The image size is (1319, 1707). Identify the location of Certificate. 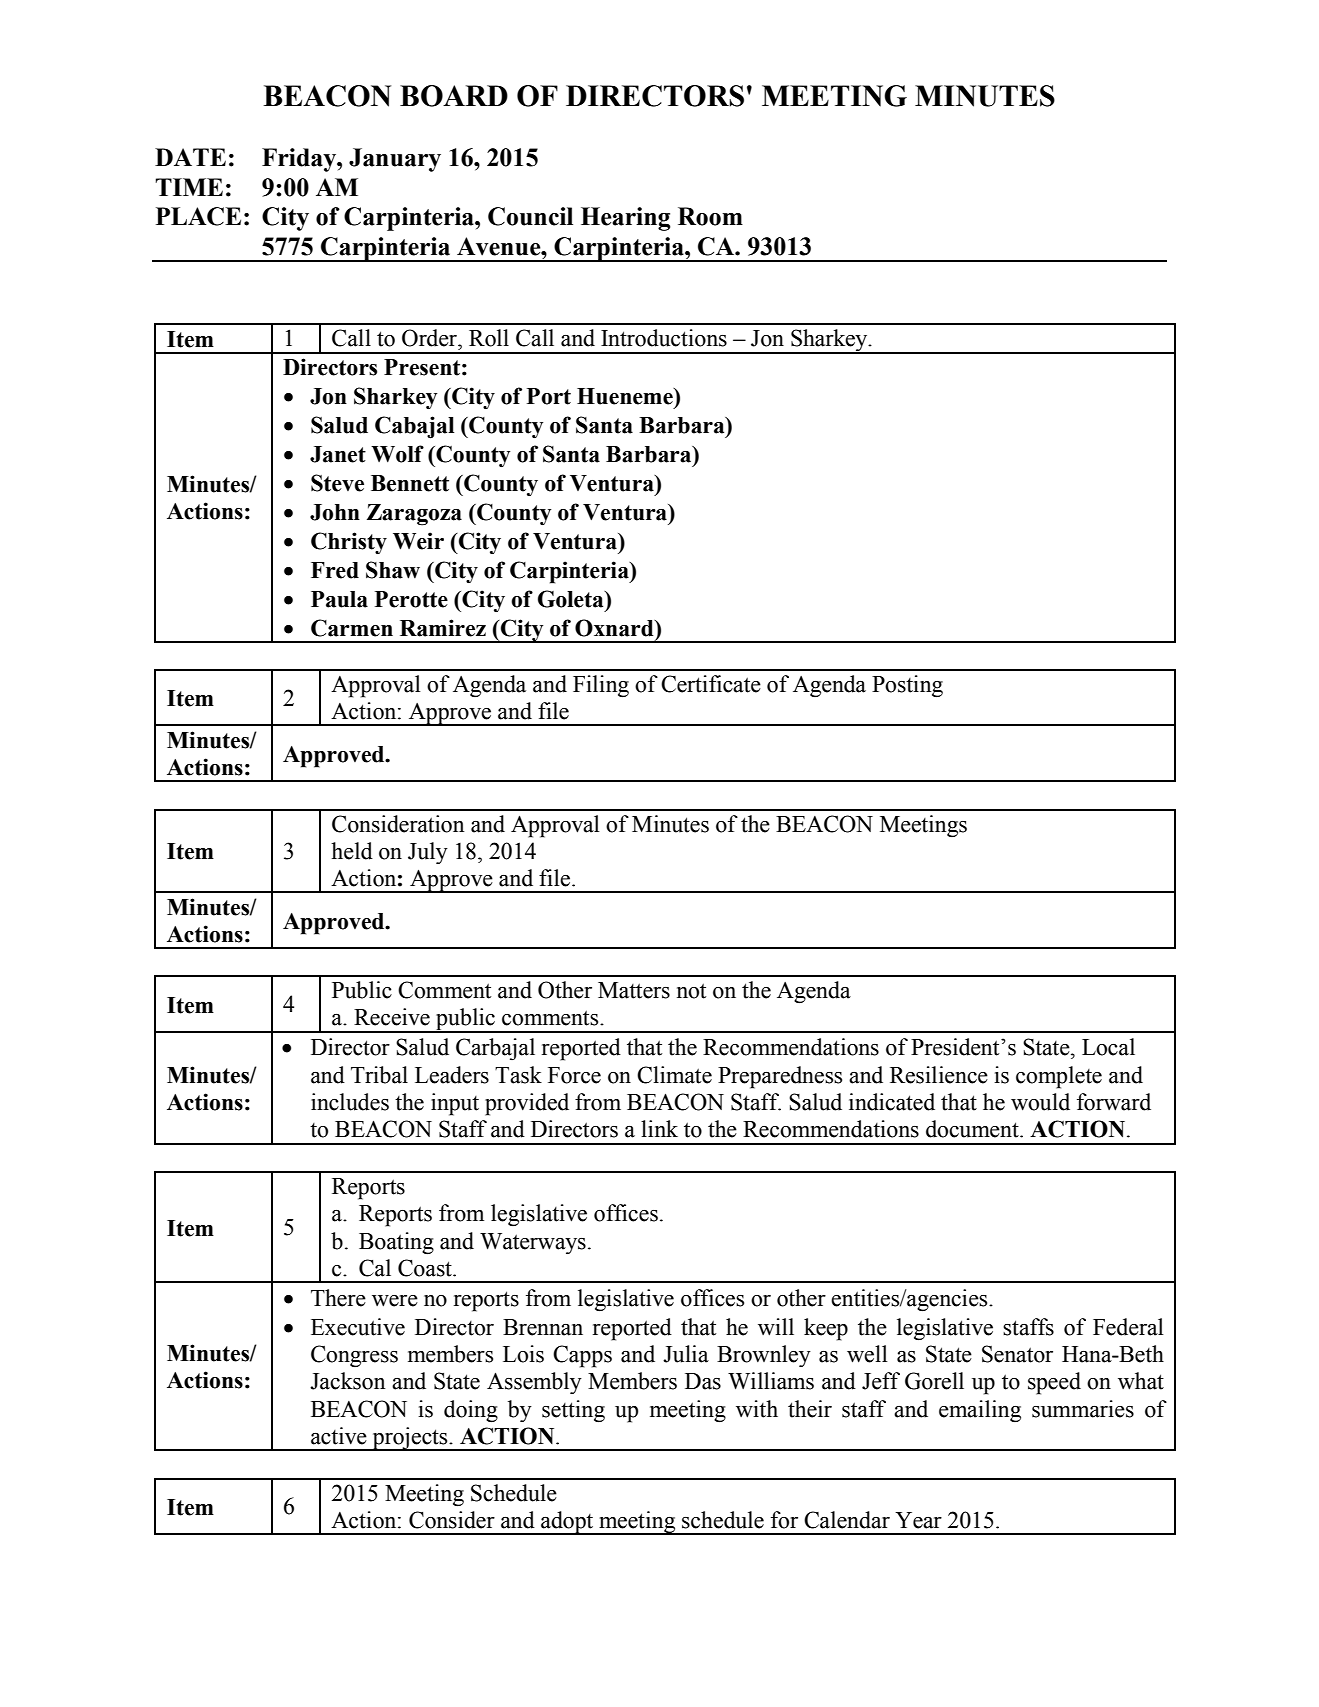
(711, 684).
